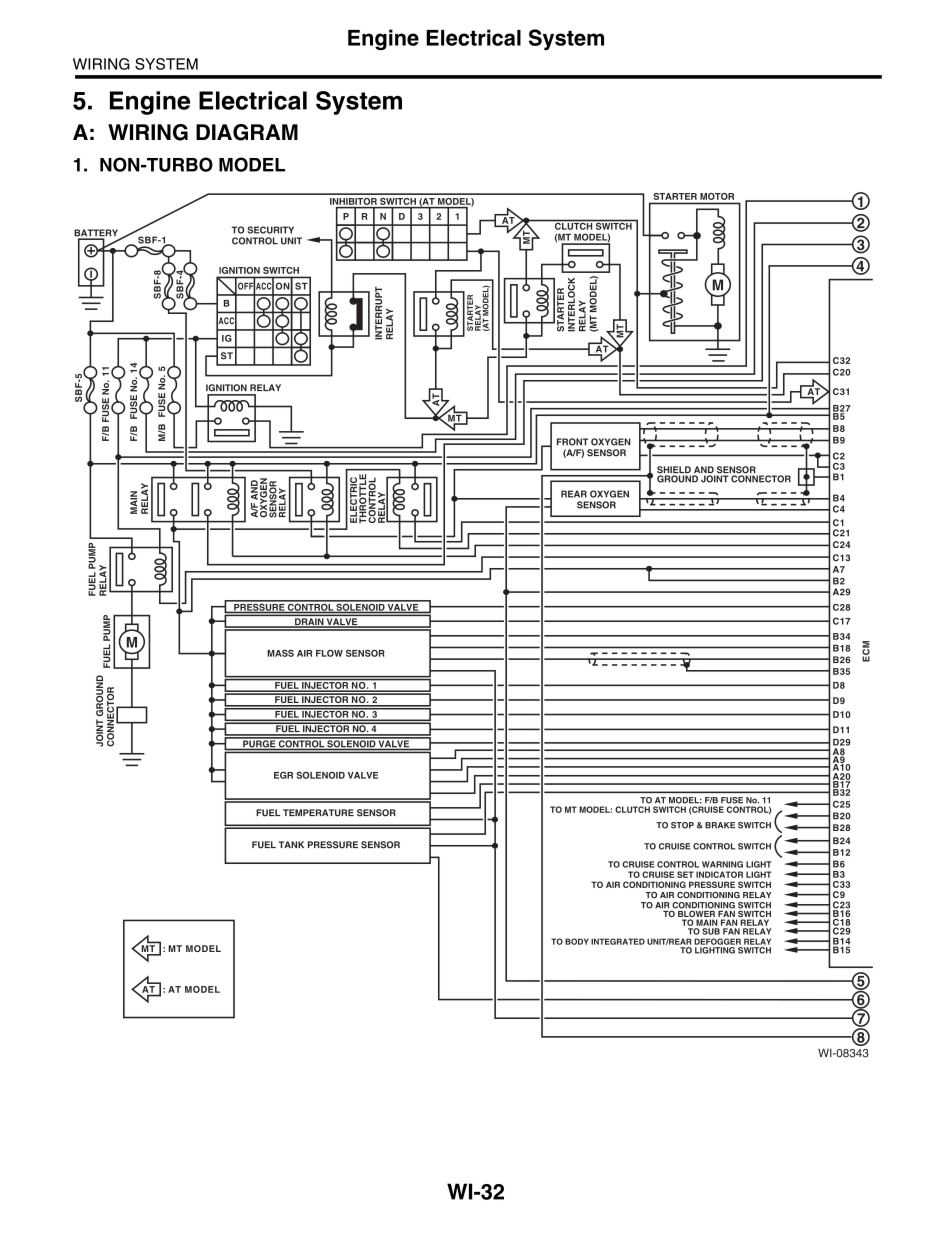 This page has width=952, height=1233. I want to click on FRONT, so click(572, 442).
